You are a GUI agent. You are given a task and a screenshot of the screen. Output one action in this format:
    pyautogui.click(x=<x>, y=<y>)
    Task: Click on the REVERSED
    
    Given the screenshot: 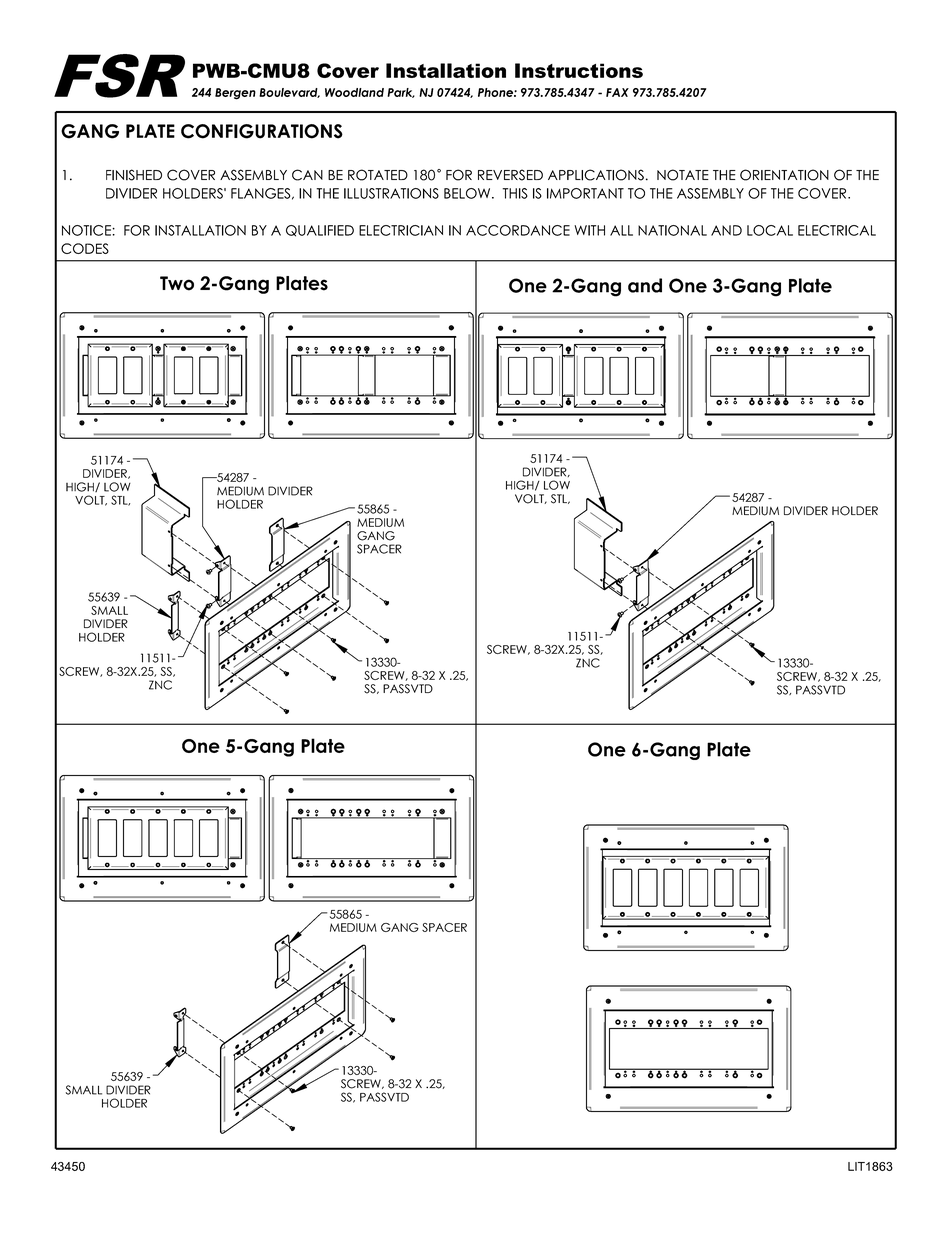 What is the action you would take?
    pyautogui.click(x=510, y=175)
